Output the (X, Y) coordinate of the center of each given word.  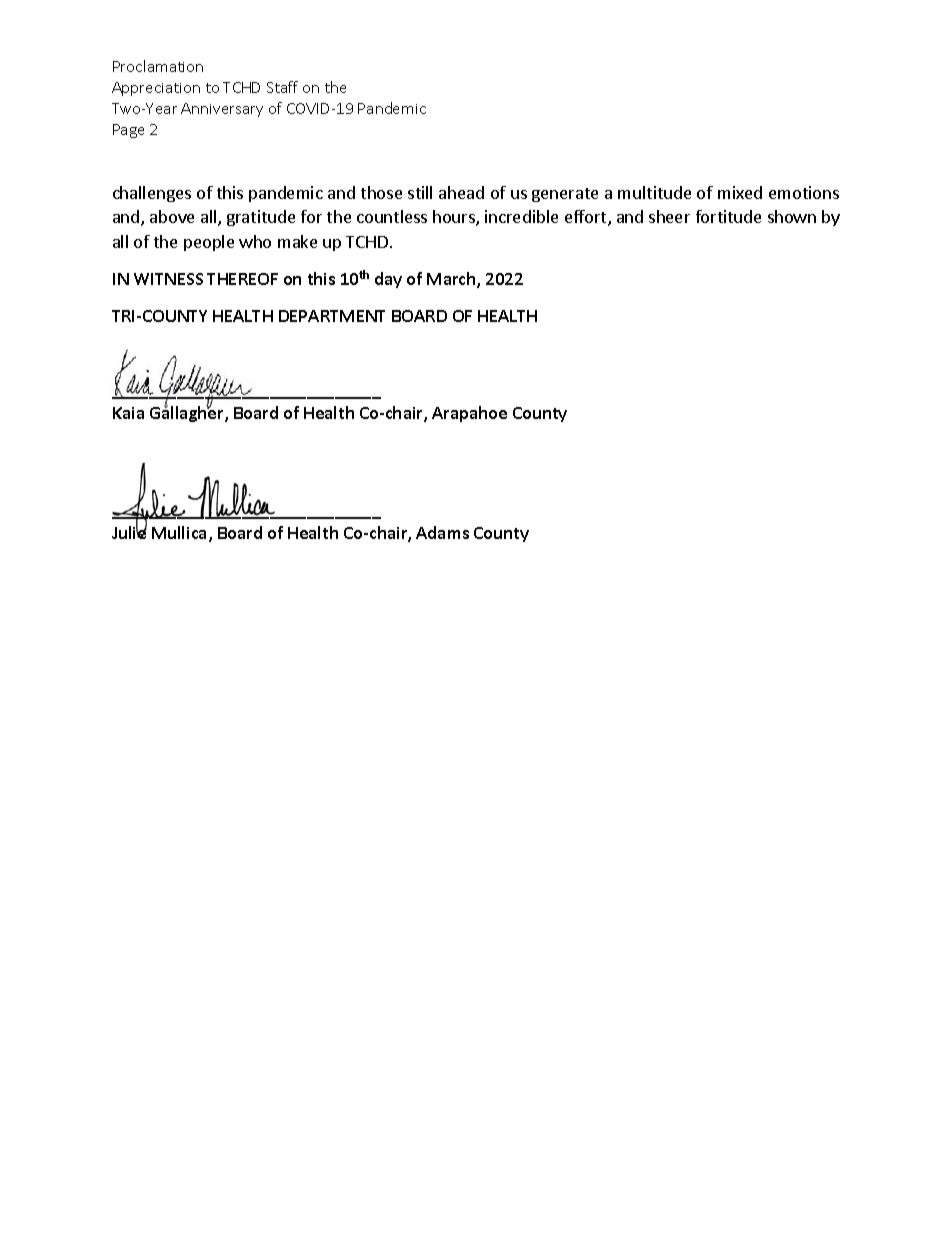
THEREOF (242, 279)
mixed (740, 192)
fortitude (728, 216)
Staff (282, 87)
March (452, 280)
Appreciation (156, 89)
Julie (129, 531)
